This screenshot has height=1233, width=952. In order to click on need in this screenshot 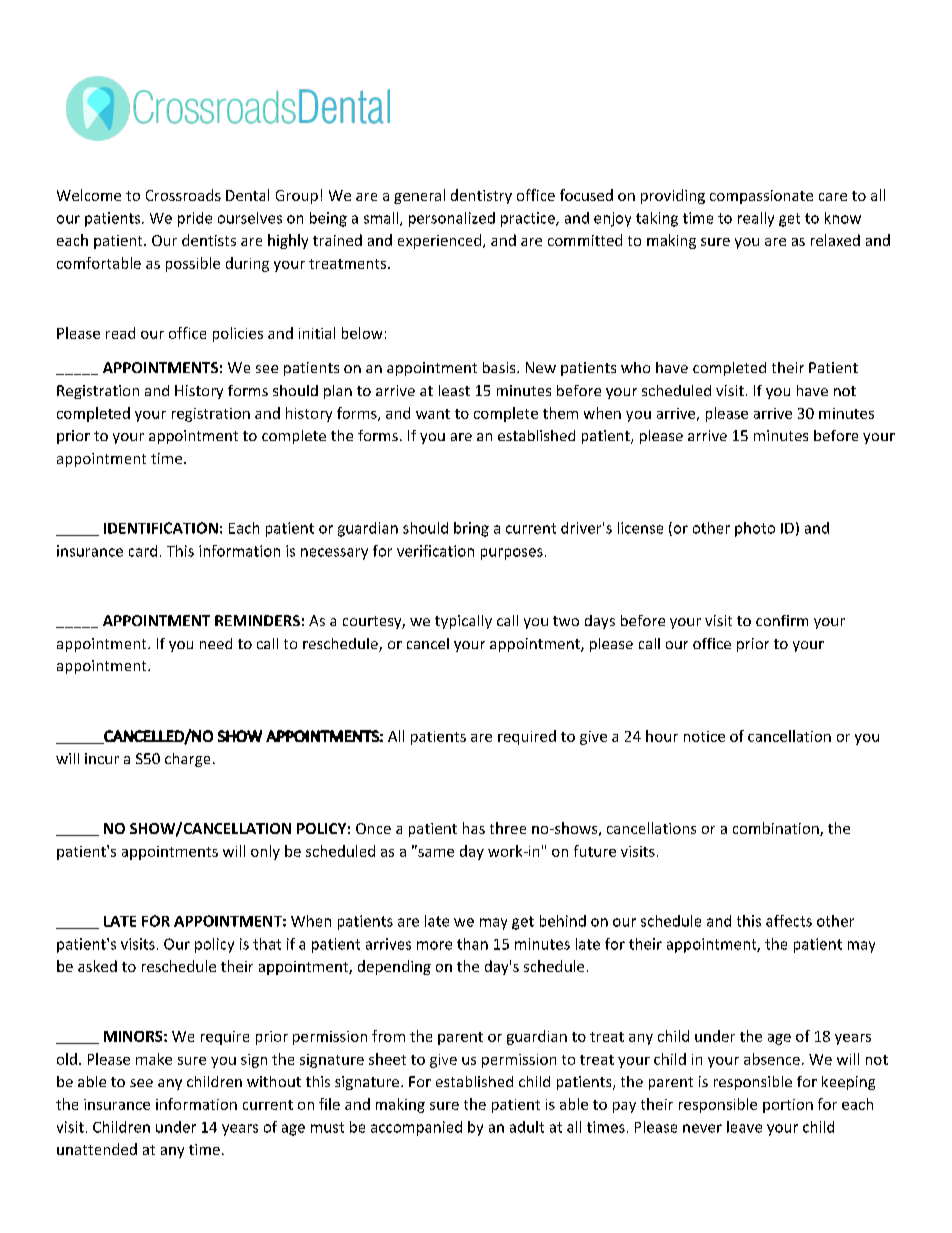, I will do `click(216, 643)`.
